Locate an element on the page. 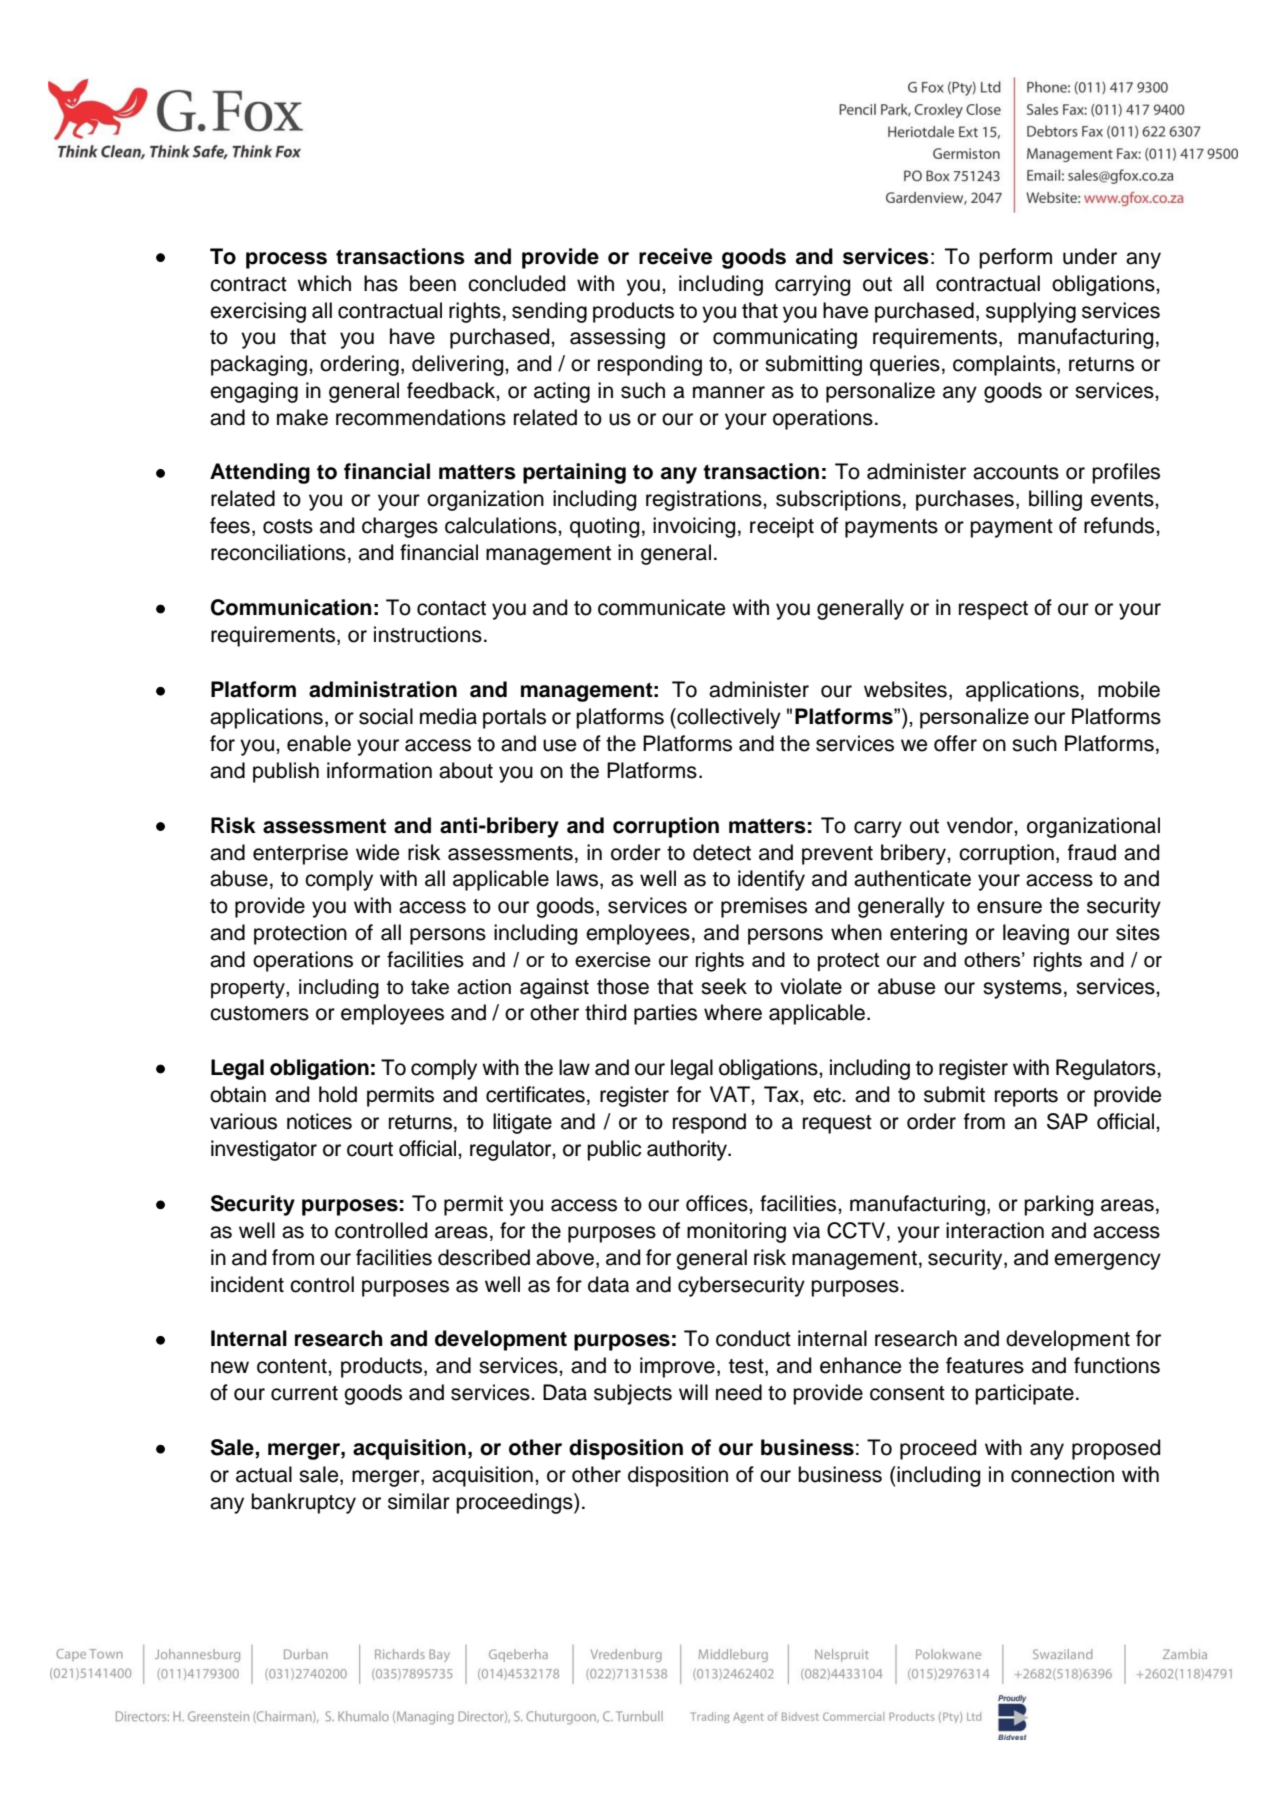  supplying is located at coordinates (1031, 312).
